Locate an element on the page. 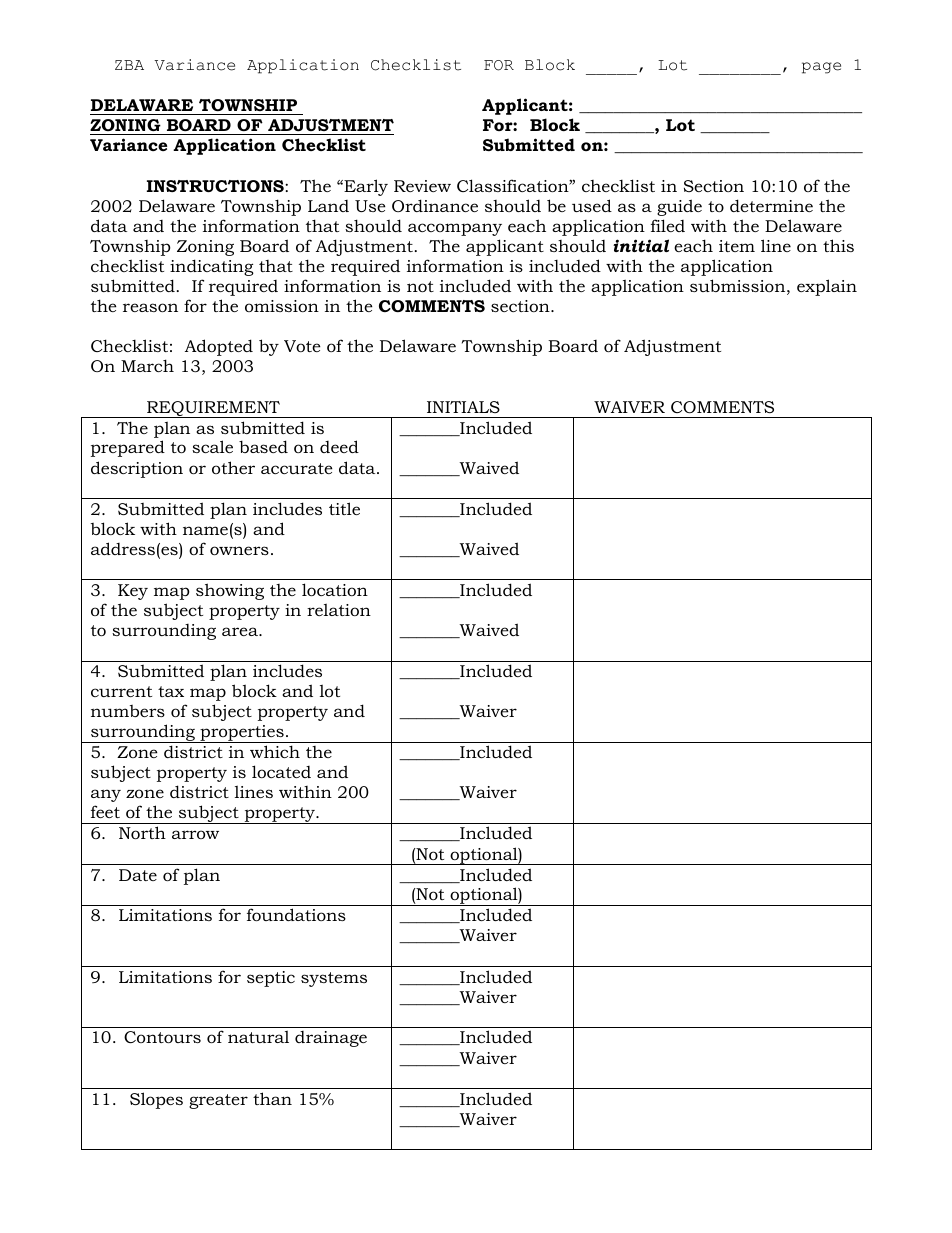  located is located at coordinates (281, 771).
